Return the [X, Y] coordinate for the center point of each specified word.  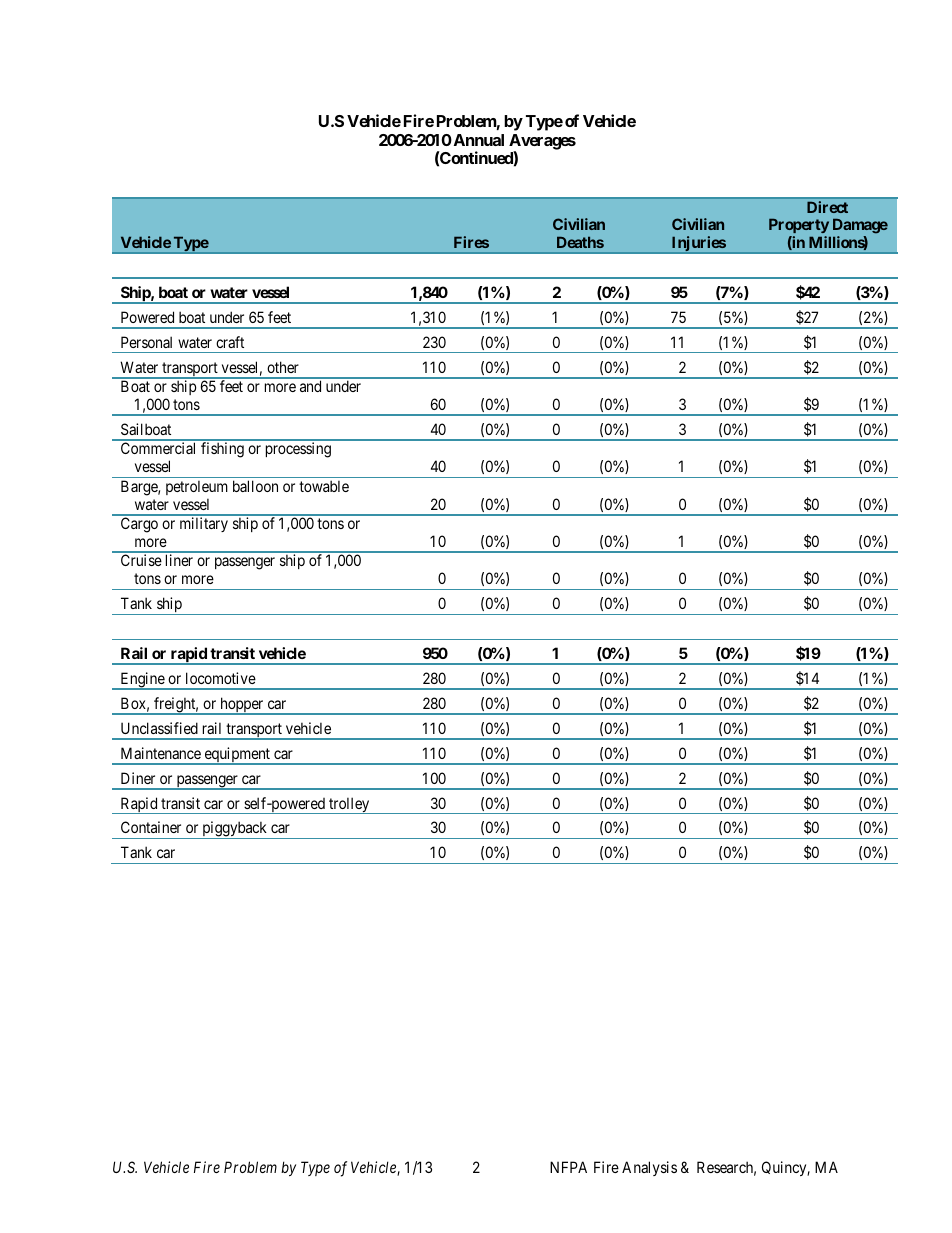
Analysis [649, 1168]
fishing [222, 450]
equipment [237, 756]
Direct [827, 207]
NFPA [568, 1167]
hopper [242, 706]
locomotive [221, 678]
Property [799, 227]
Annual [477, 140]
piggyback [235, 830]
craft [230, 342]
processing [298, 450]
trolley [349, 805]
